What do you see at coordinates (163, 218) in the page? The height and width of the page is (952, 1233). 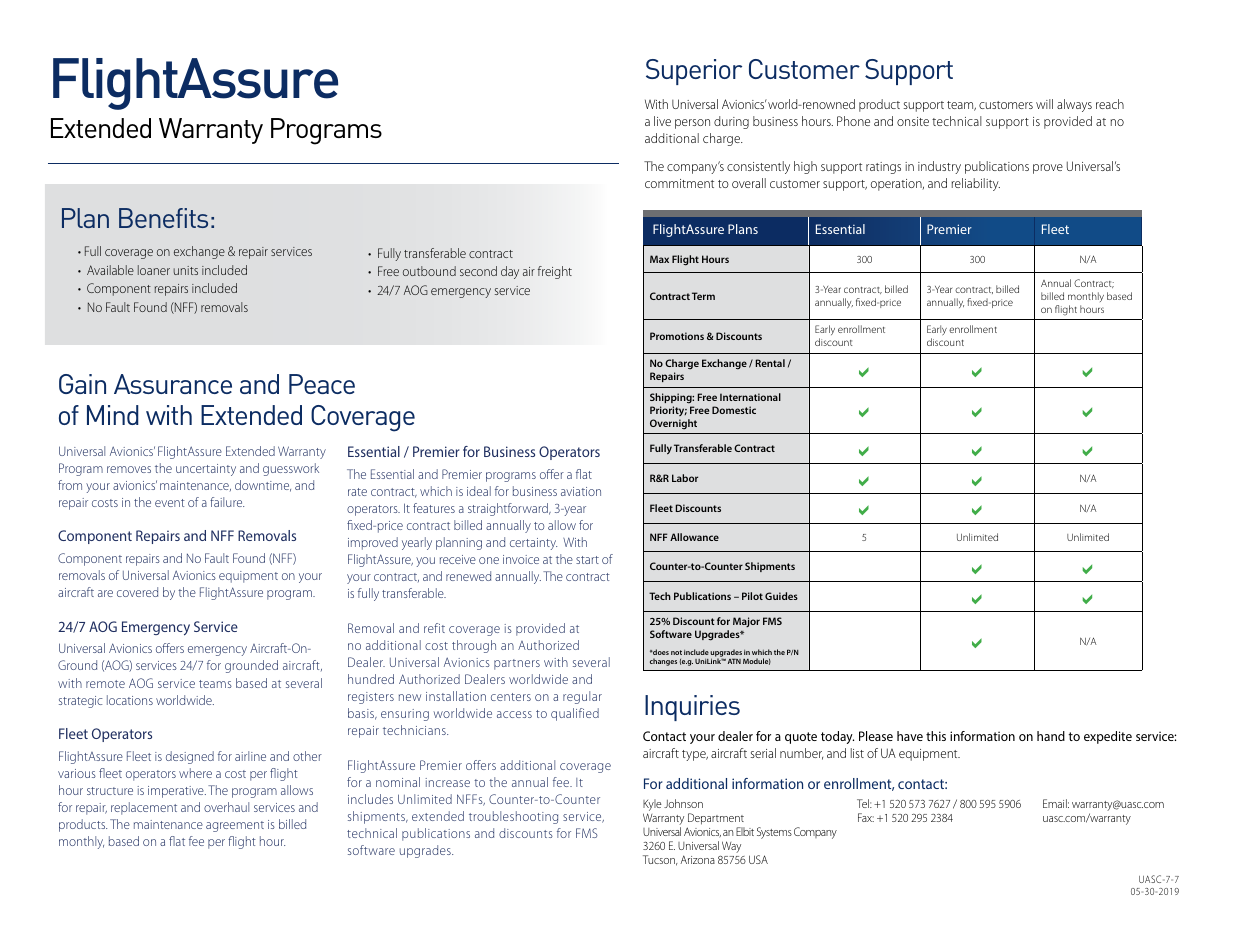 I see `Benefits` at bounding box center [163, 218].
